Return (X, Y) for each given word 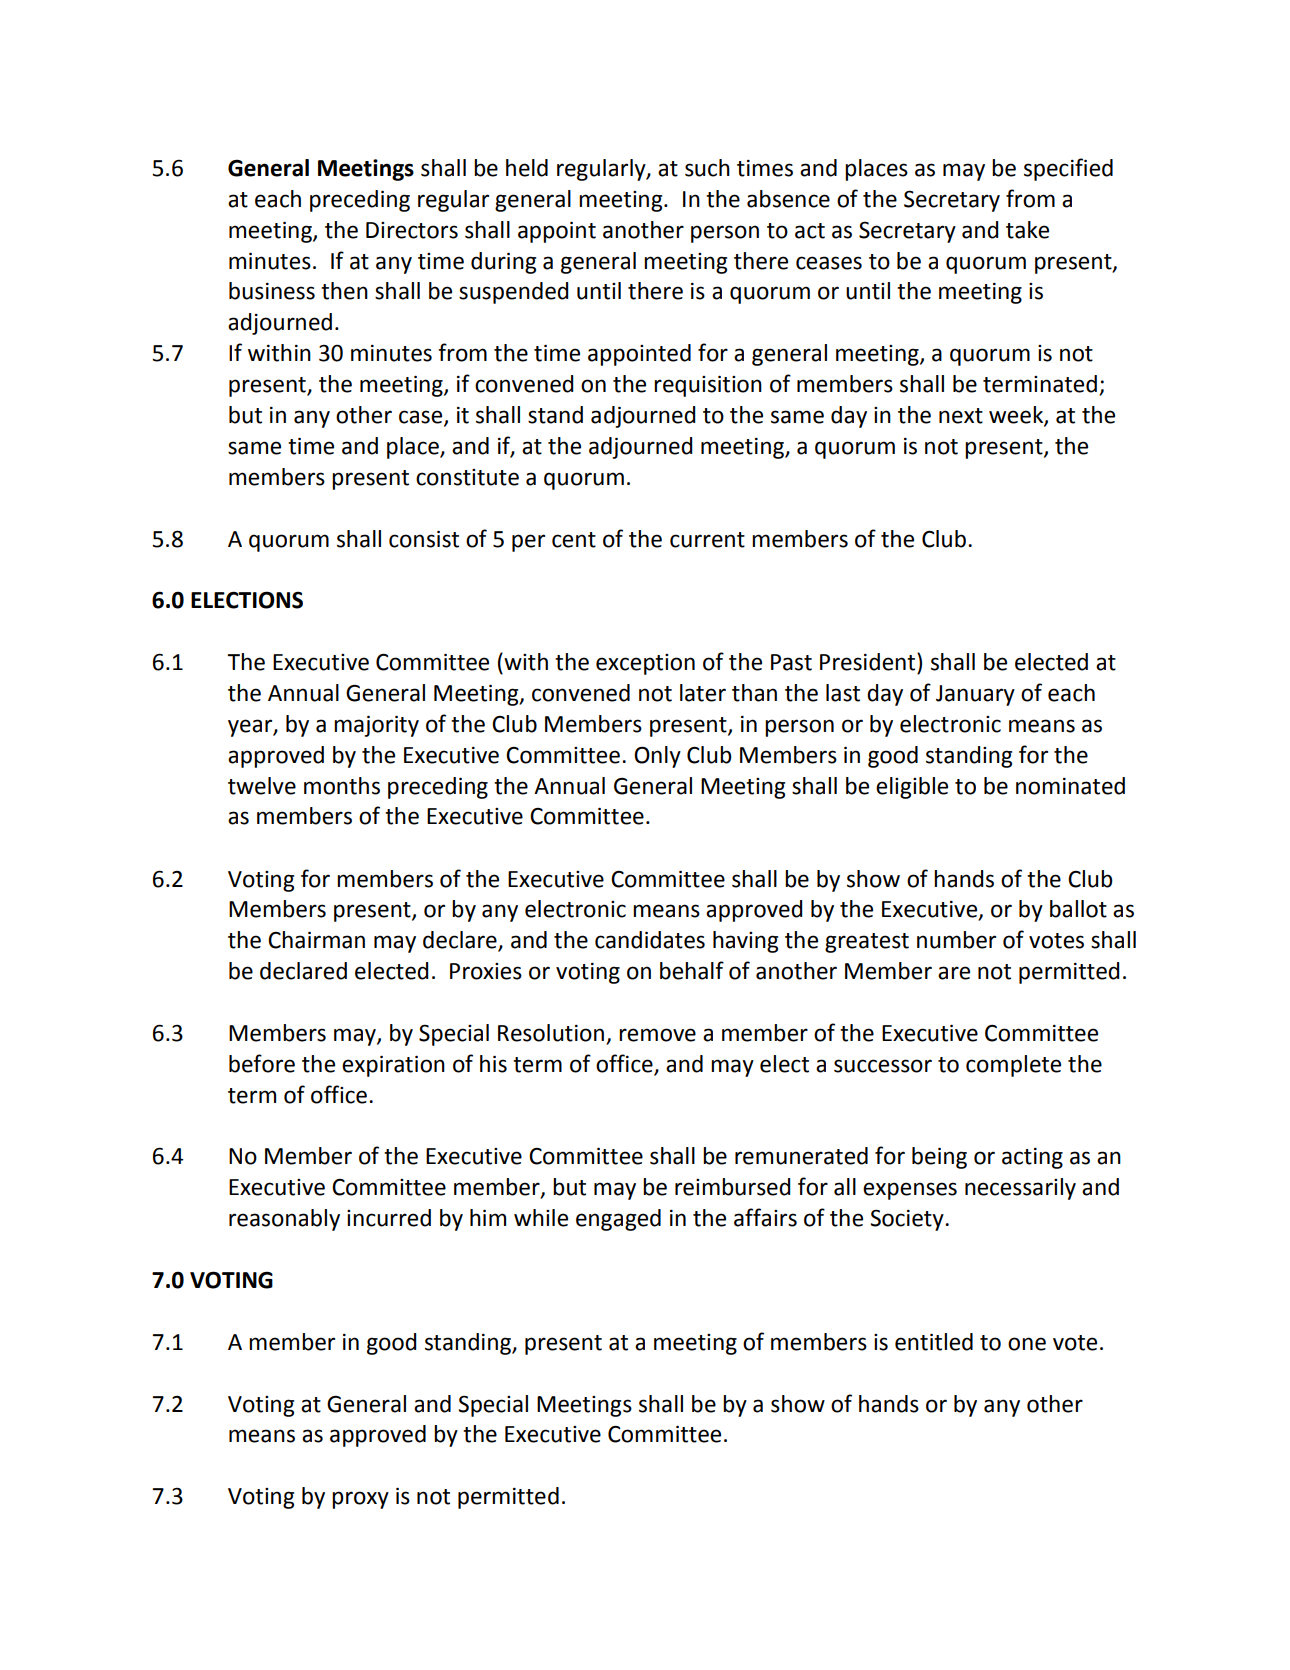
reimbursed (732, 1187)
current (707, 540)
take (1027, 230)
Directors (412, 230)
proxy (360, 1500)
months (342, 786)
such (707, 168)
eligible (912, 788)
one (1027, 1344)
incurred (389, 1218)
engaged (618, 1220)
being (939, 1158)
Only (657, 757)
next (961, 416)
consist (424, 539)
